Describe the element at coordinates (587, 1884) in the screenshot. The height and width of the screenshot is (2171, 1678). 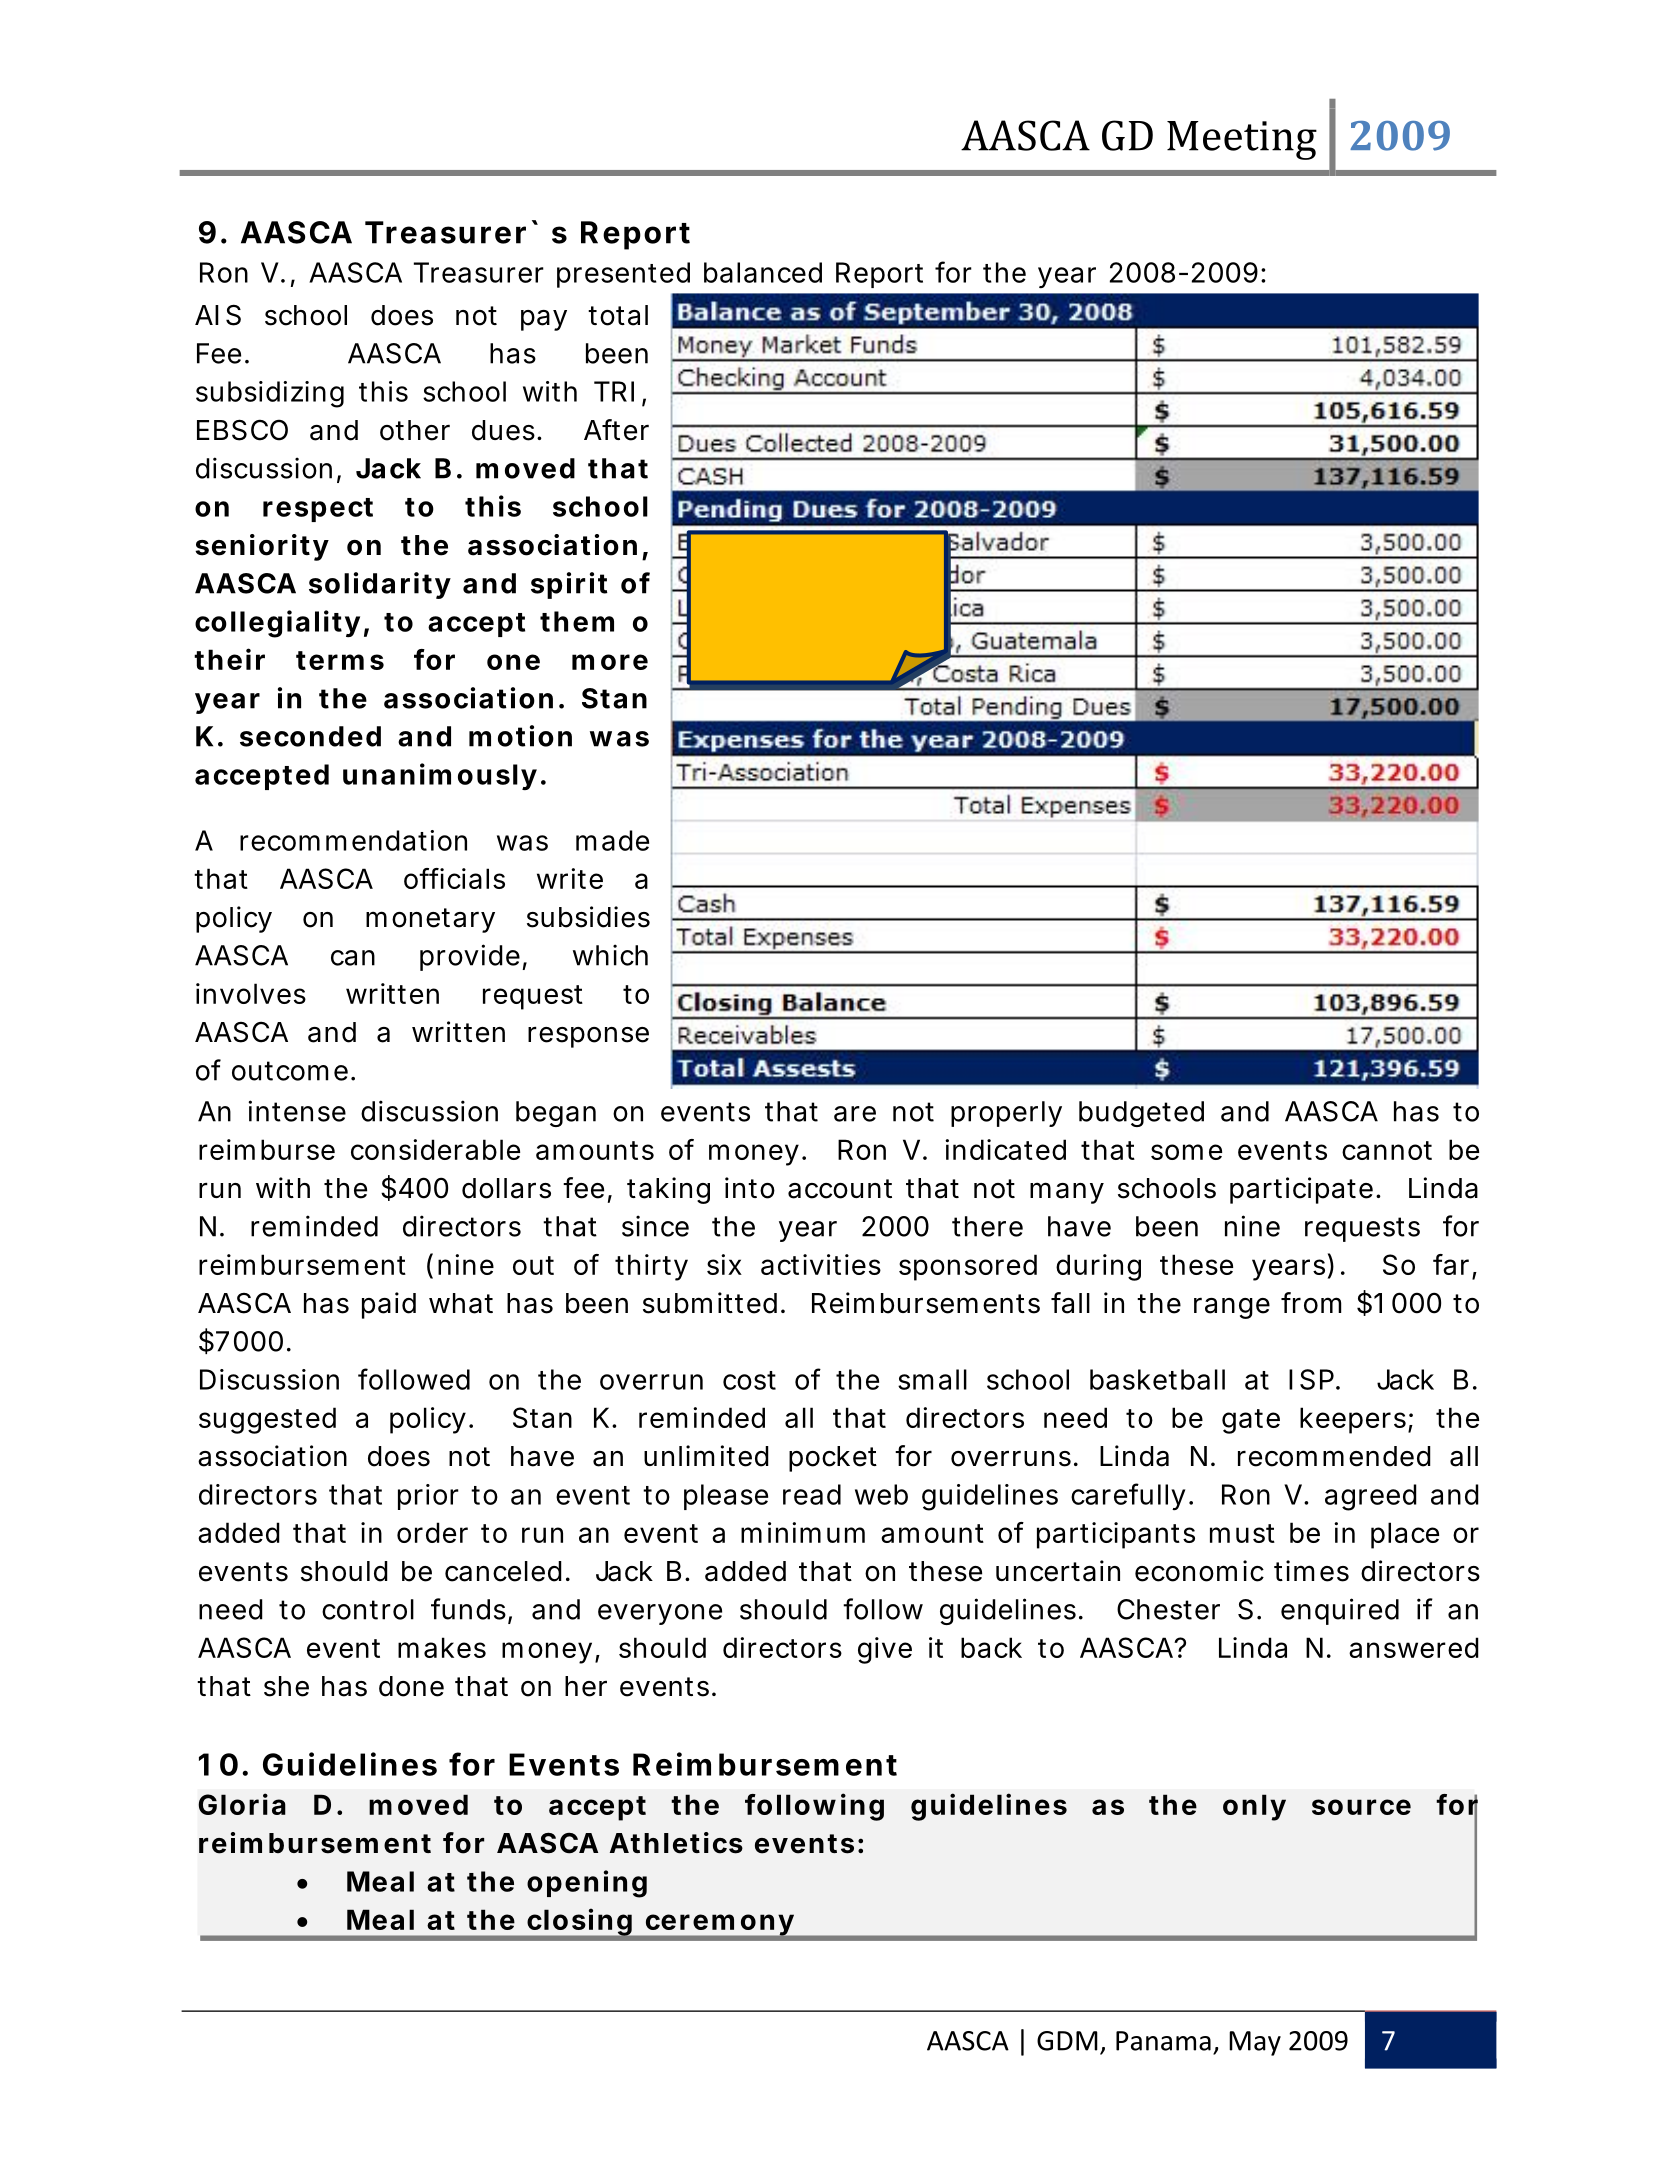
I see `opening` at that location.
